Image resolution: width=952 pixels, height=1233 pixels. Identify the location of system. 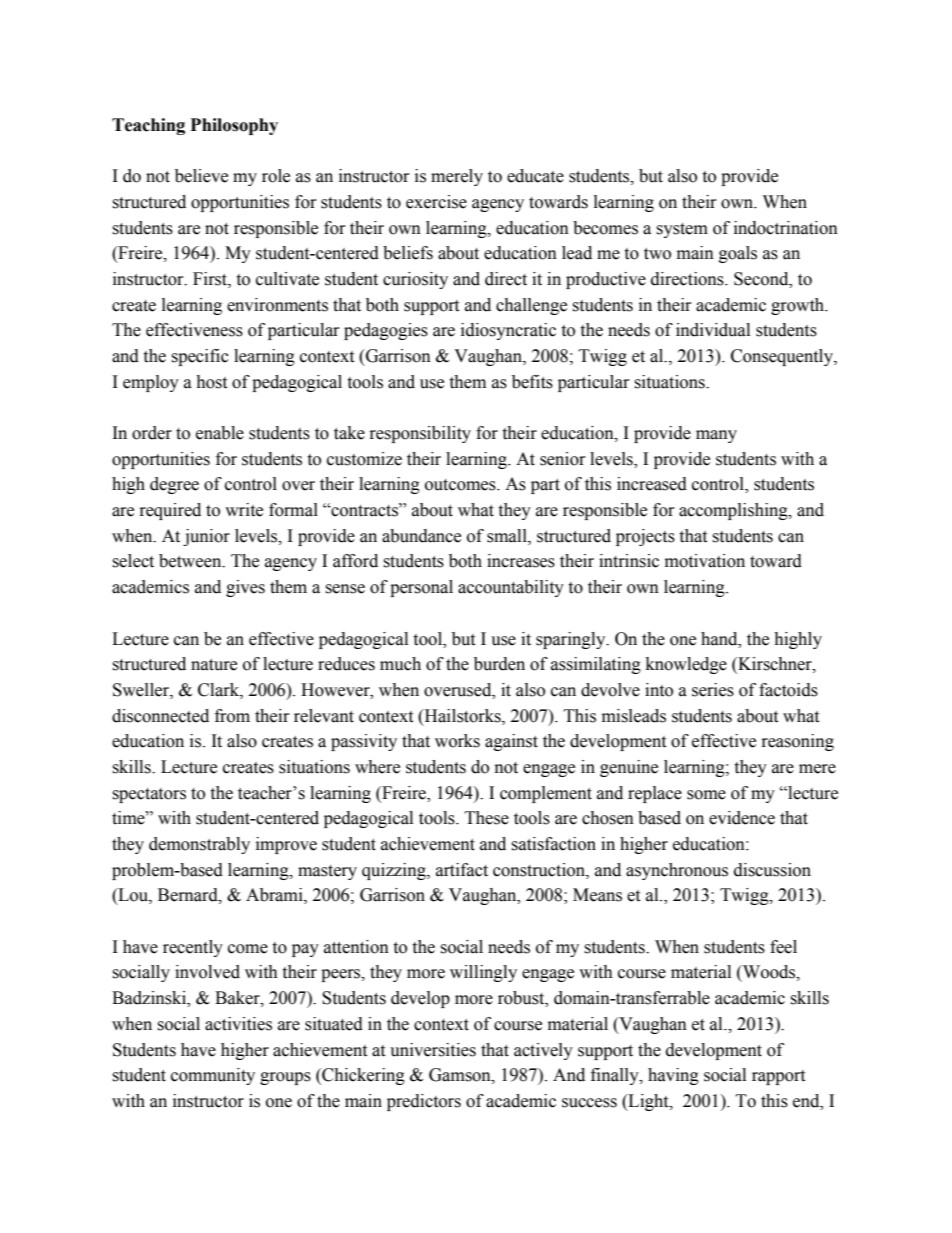
(682, 230).
